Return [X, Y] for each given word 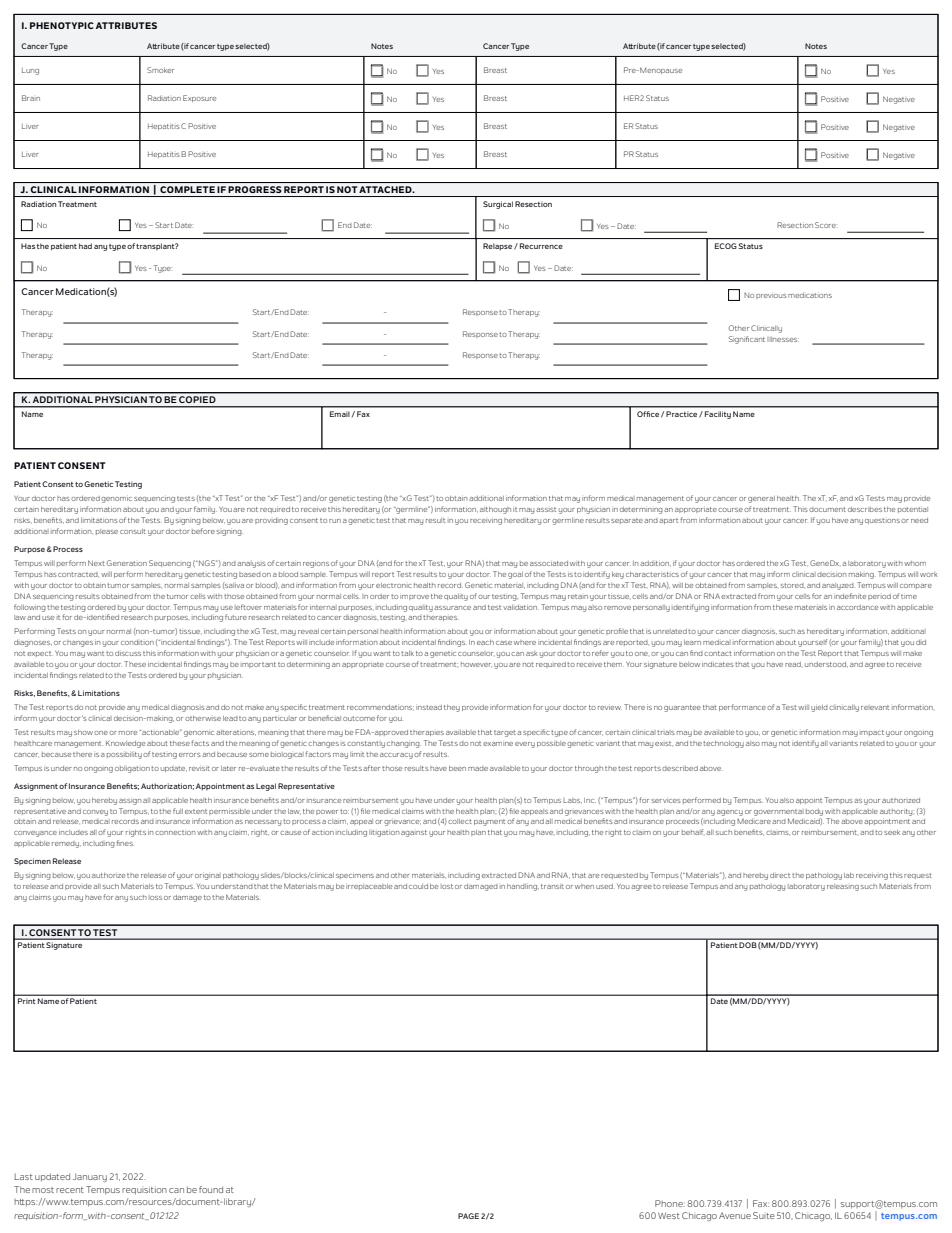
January [90, 1177]
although [495, 510]
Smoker [160, 70]
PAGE [468, 1216]
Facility [718, 415]
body [814, 812]
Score [825, 225]
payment [489, 822]
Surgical [498, 205]
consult [133, 531]
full [178, 811]
